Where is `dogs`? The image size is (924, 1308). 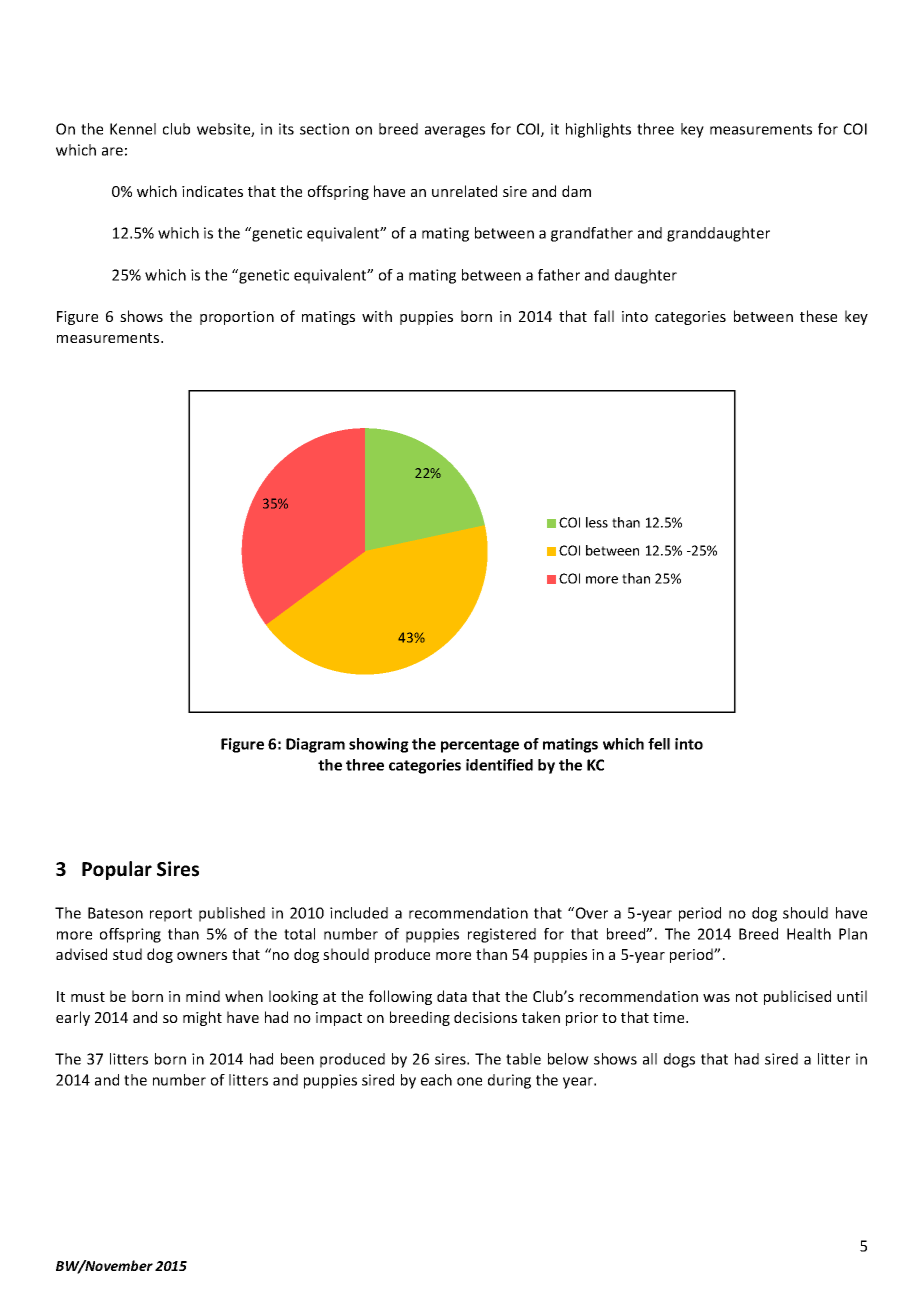 dogs is located at coordinates (679, 1060).
